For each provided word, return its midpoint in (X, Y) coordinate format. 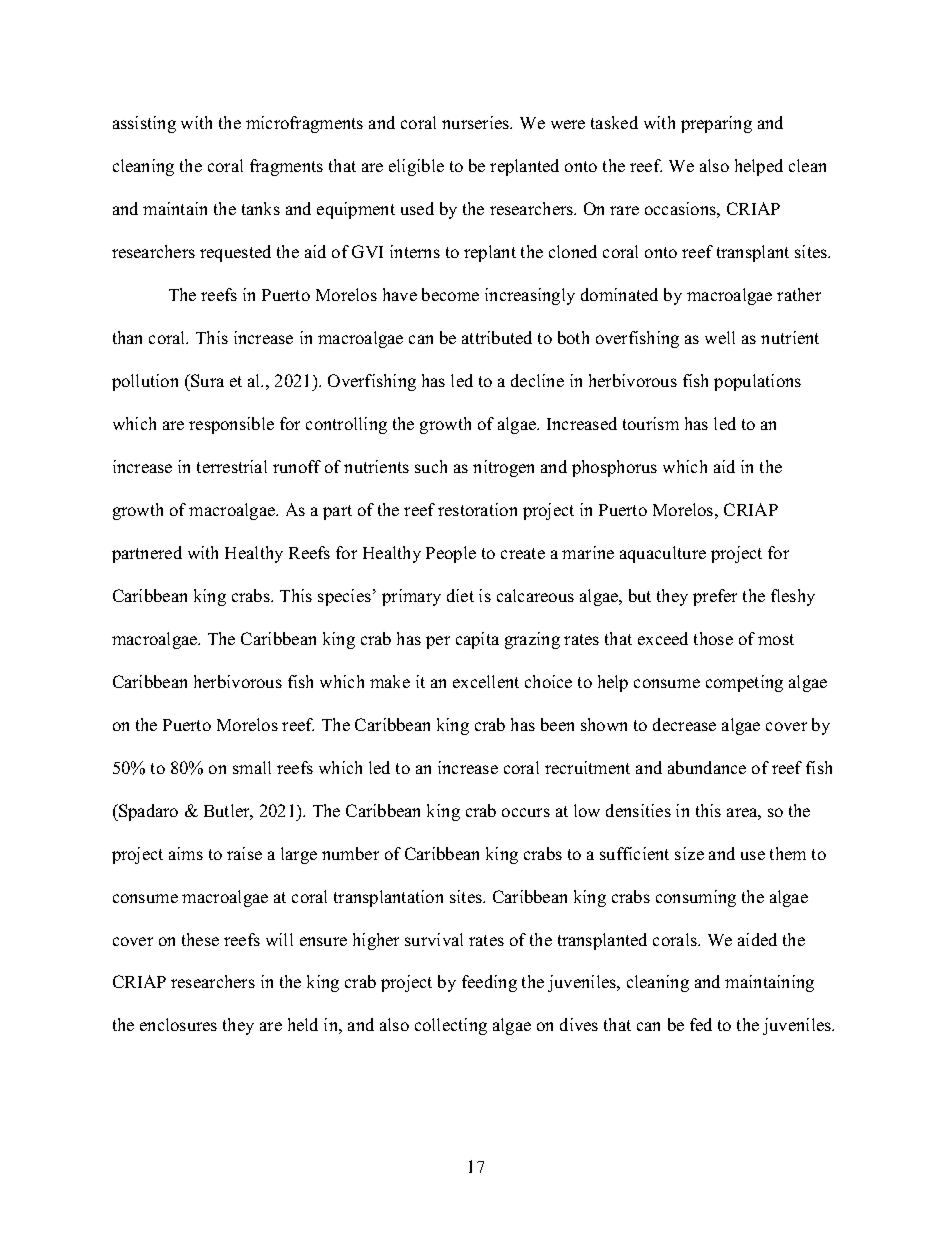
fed (701, 1024)
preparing (716, 124)
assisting (144, 124)
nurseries (477, 122)
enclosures (178, 1024)
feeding (489, 983)
